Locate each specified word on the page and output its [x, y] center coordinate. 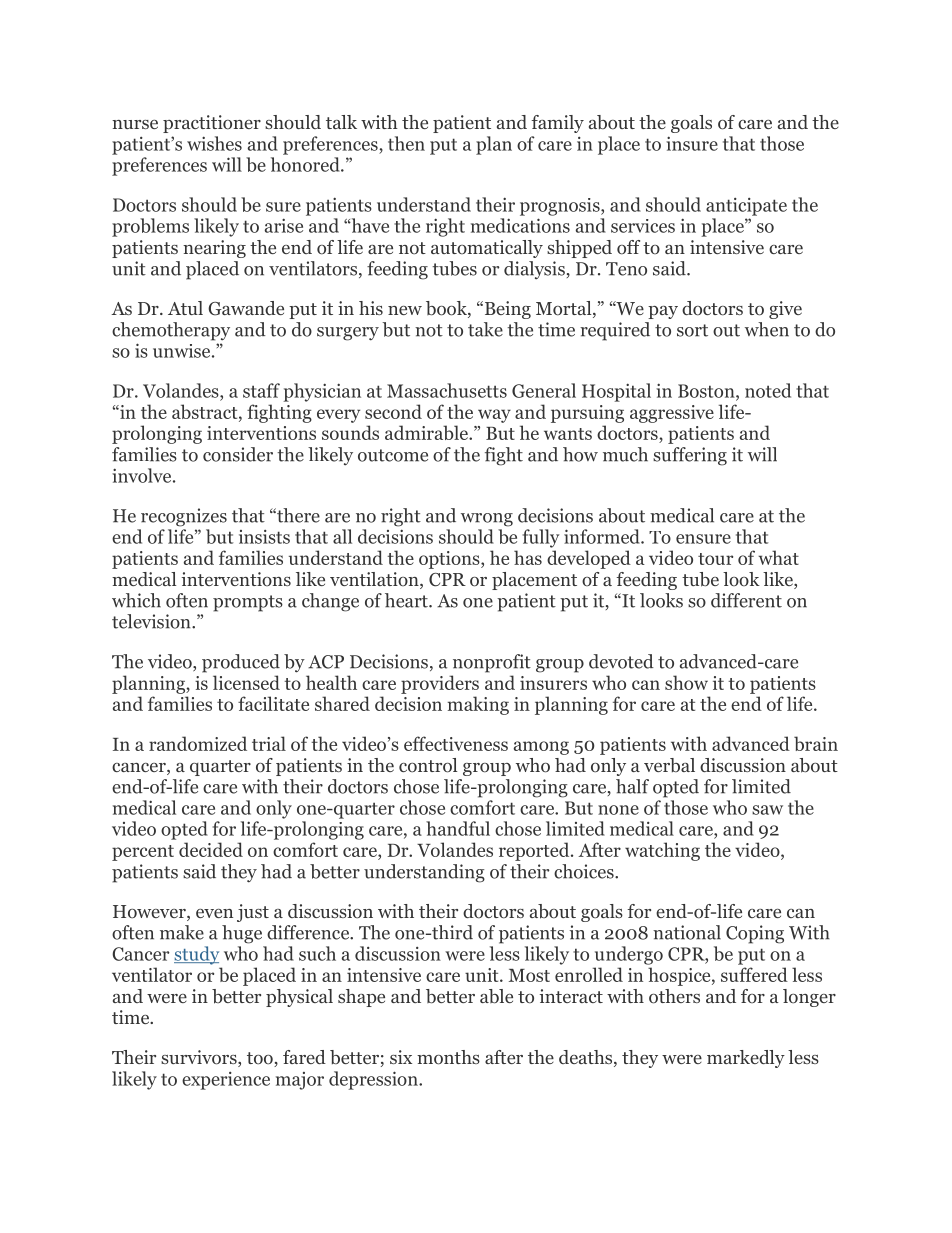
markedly [746, 1059]
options [450, 560]
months [448, 1057]
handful [458, 828]
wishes [214, 143]
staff [261, 390]
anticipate [746, 207]
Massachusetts [447, 390]
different [746, 600]
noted [768, 390]
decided [211, 849]
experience [226, 1081]
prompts [248, 603]
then [406, 143]
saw [767, 810]
